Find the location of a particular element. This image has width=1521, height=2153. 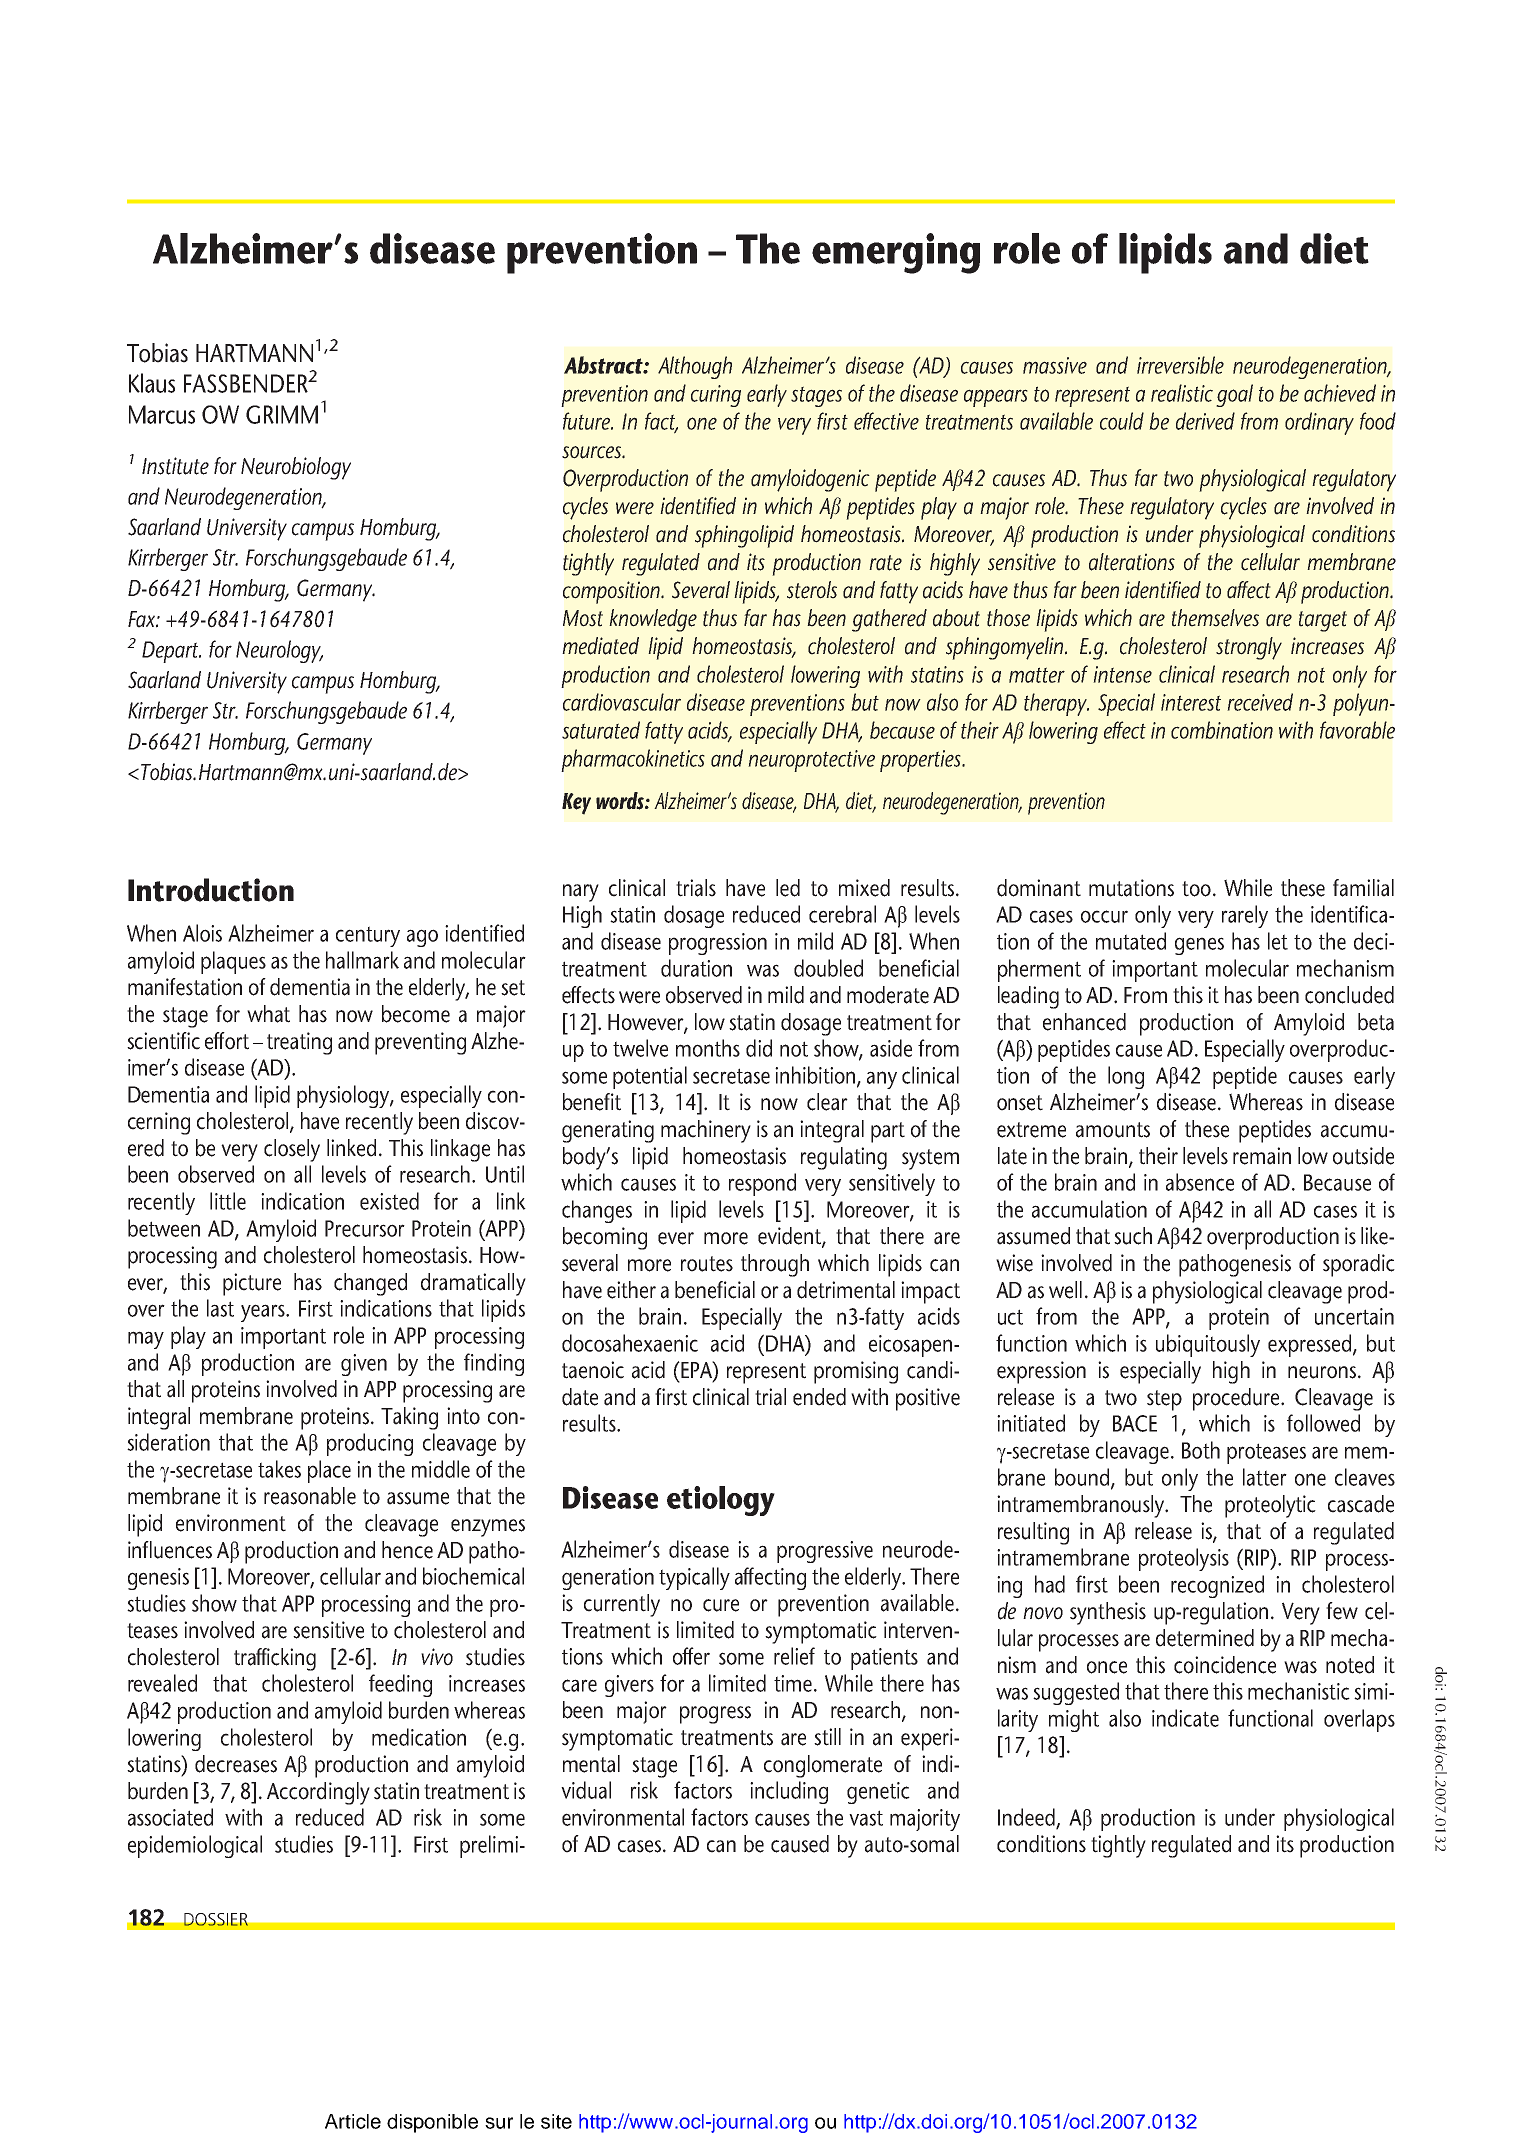

site is located at coordinates (556, 2121).
